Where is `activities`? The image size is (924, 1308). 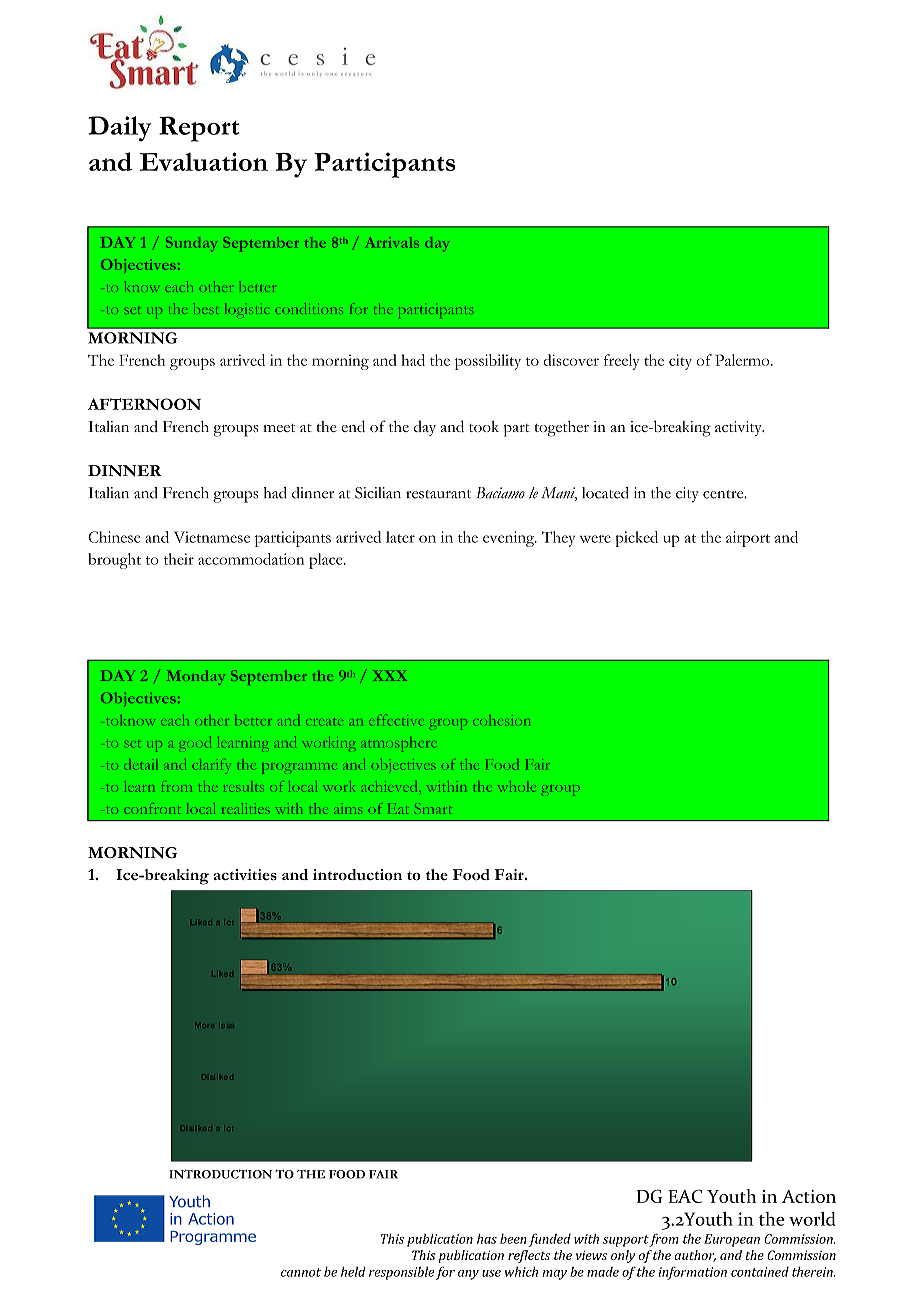 activities is located at coordinates (245, 874).
